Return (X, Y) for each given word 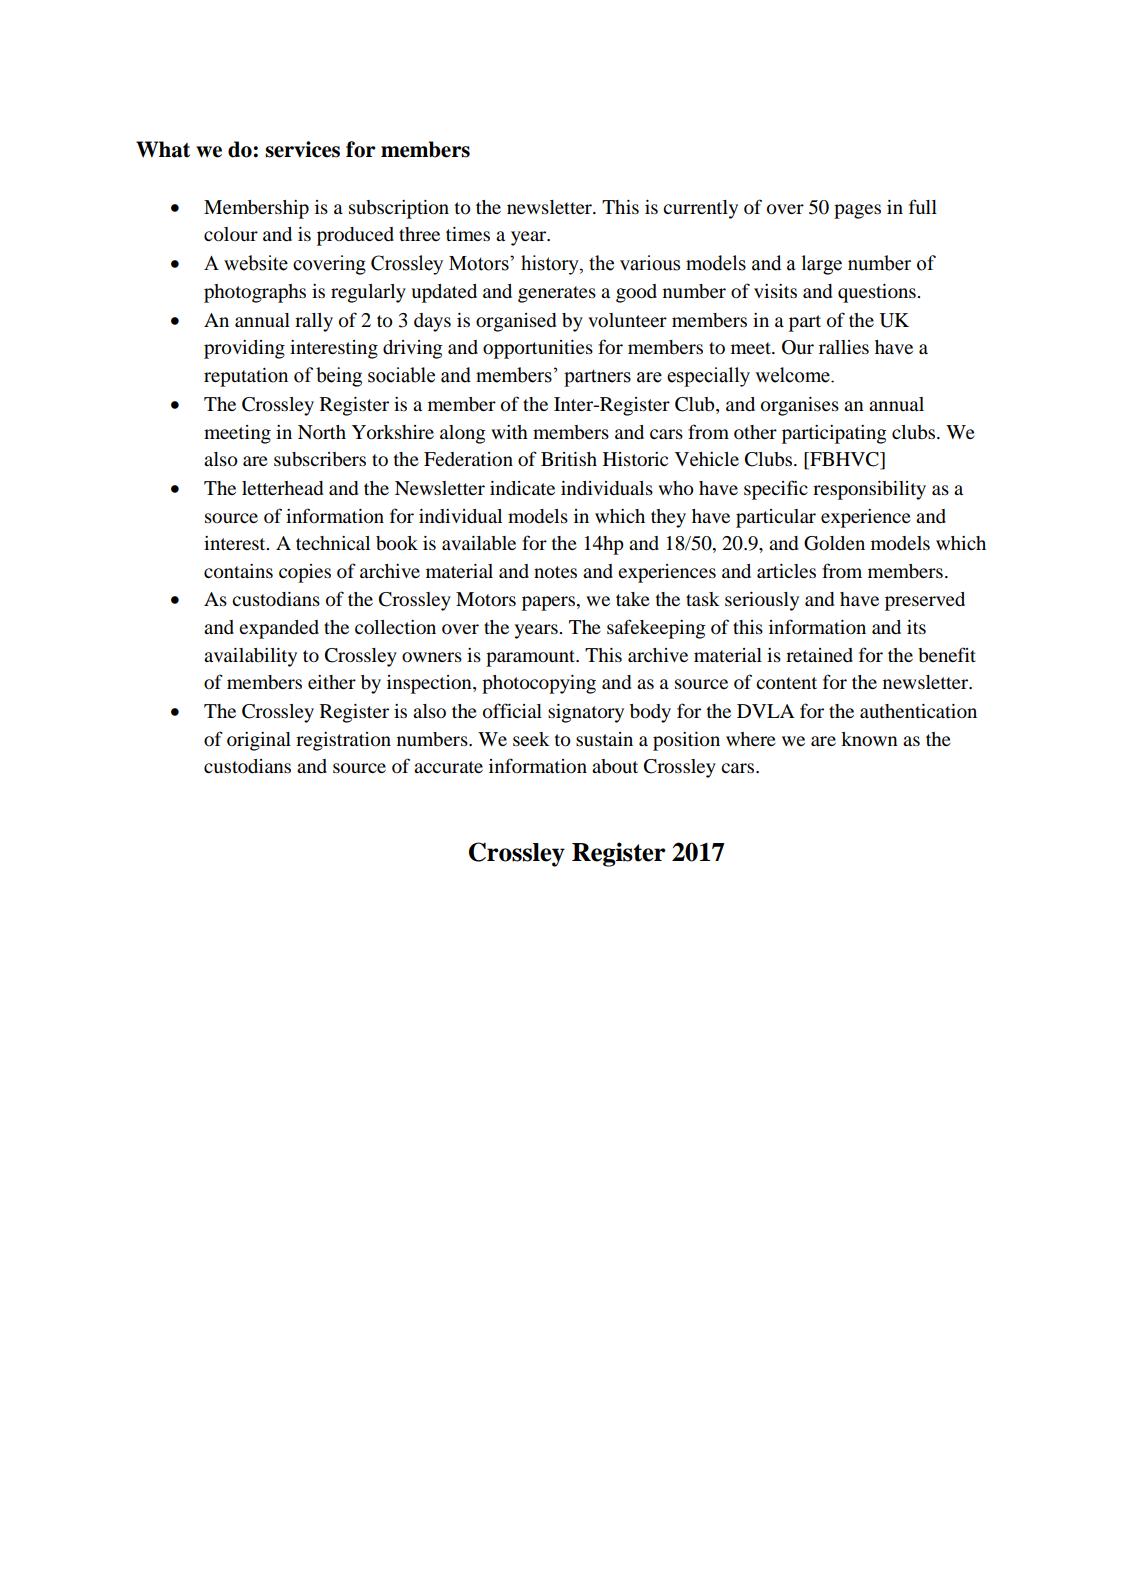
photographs (255, 293)
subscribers (320, 459)
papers (548, 603)
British (569, 459)
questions (878, 293)
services (302, 149)
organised (516, 322)
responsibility (869, 490)
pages (857, 211)
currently (700, 209)
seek (531, 739)
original (259, 741)
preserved (925, 601)
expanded (279, 629)
